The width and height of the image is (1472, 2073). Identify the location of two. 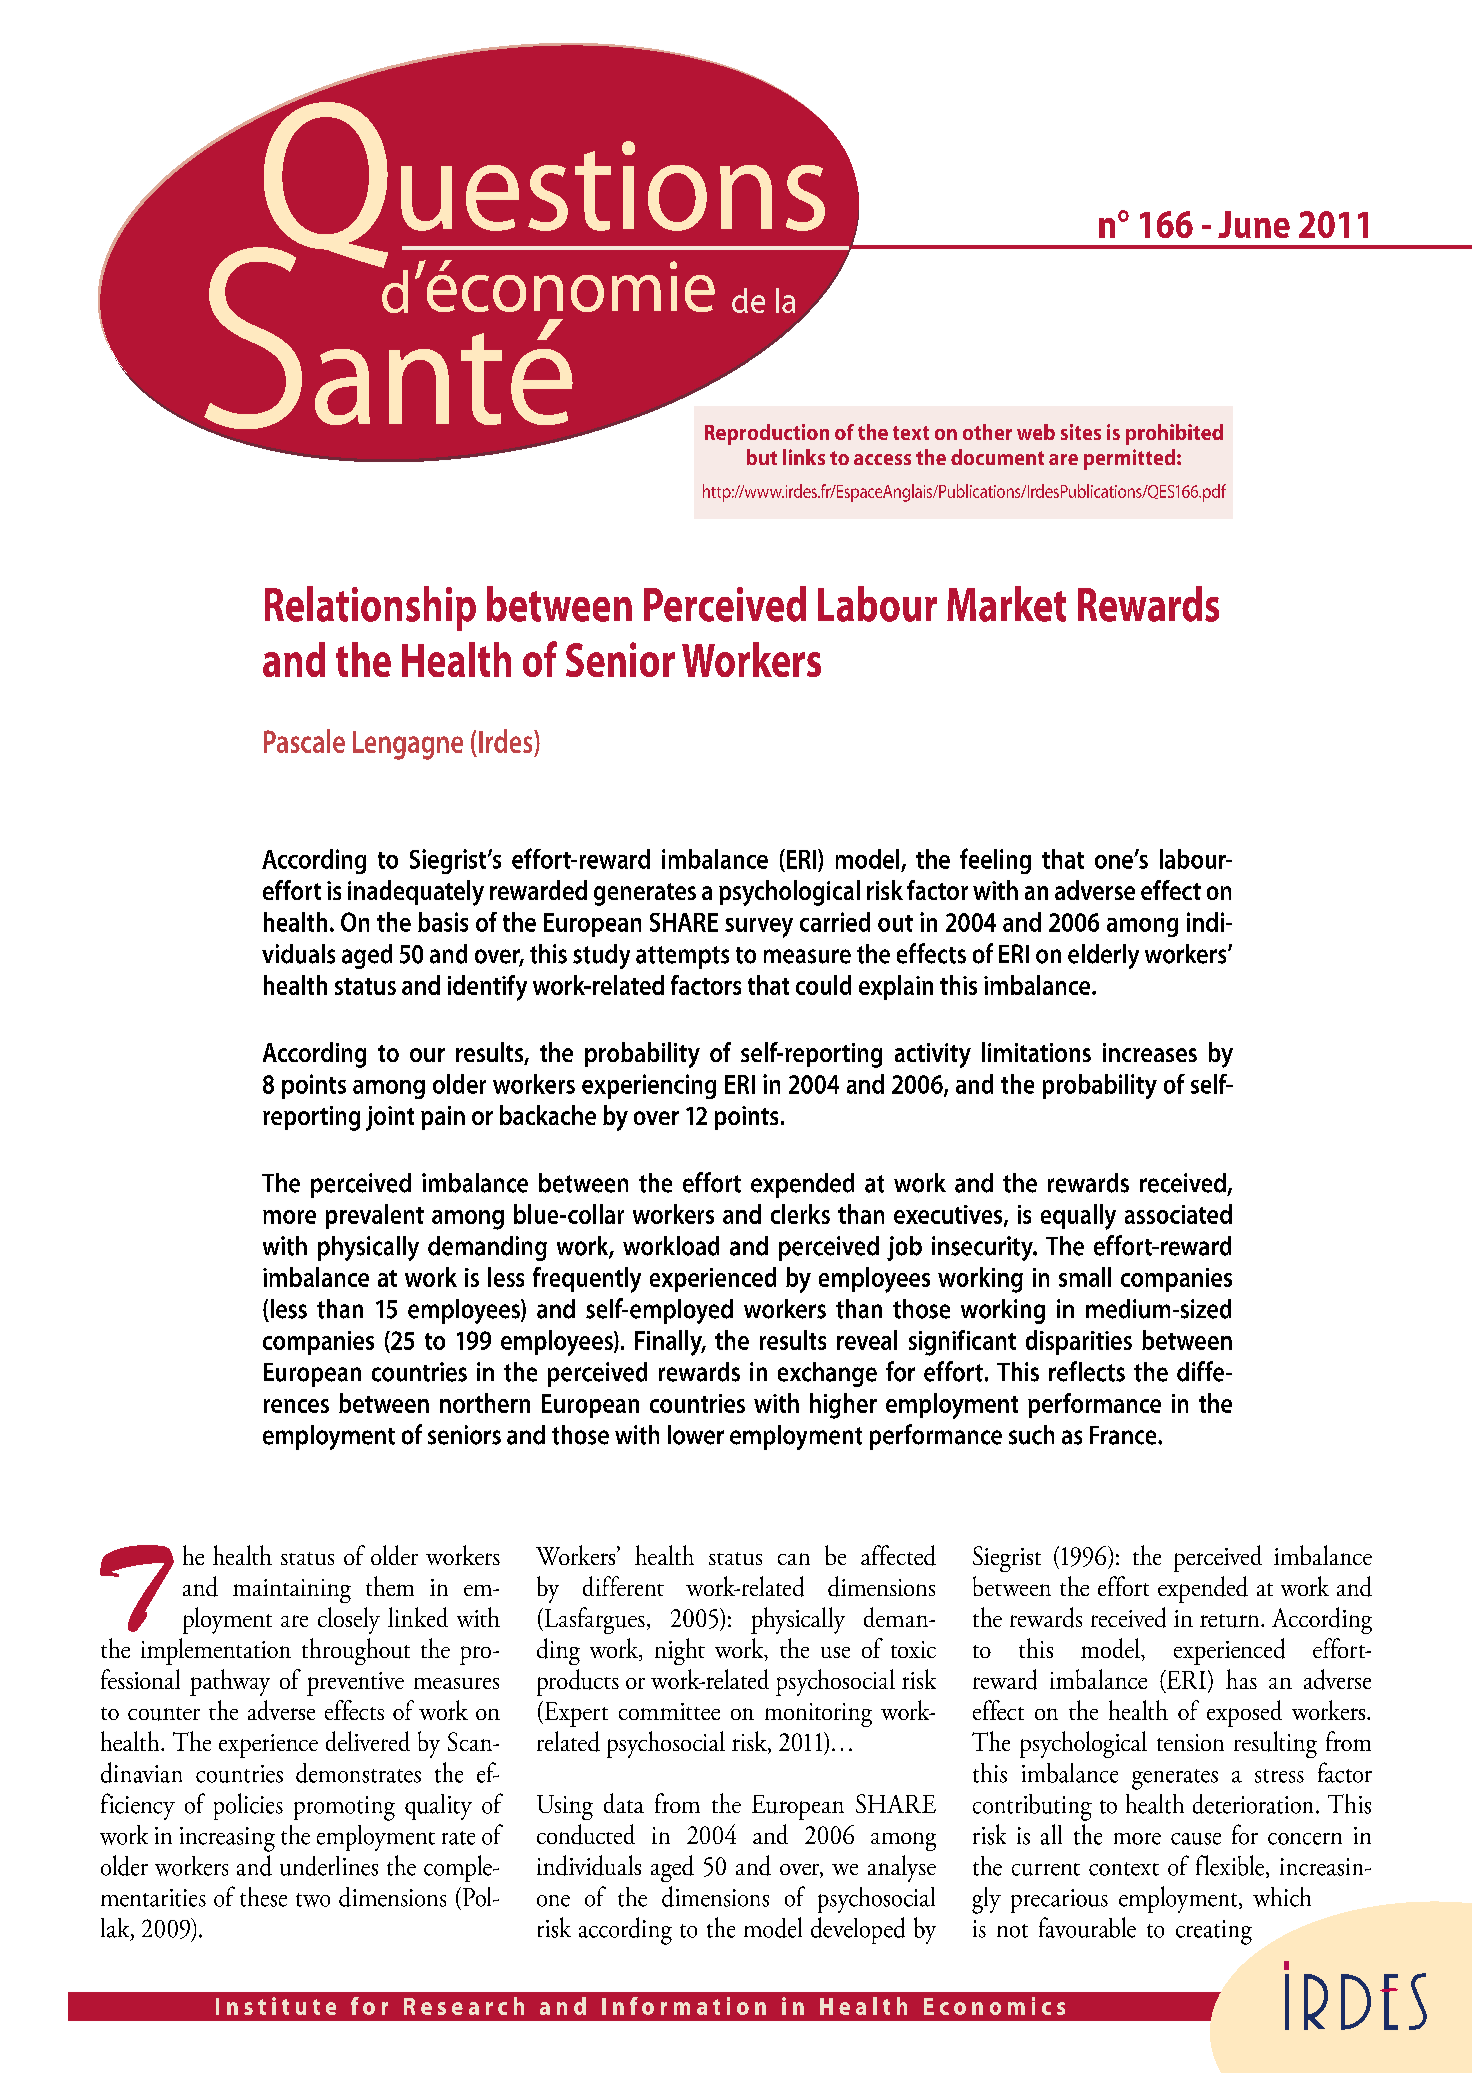
(313, 1900).
